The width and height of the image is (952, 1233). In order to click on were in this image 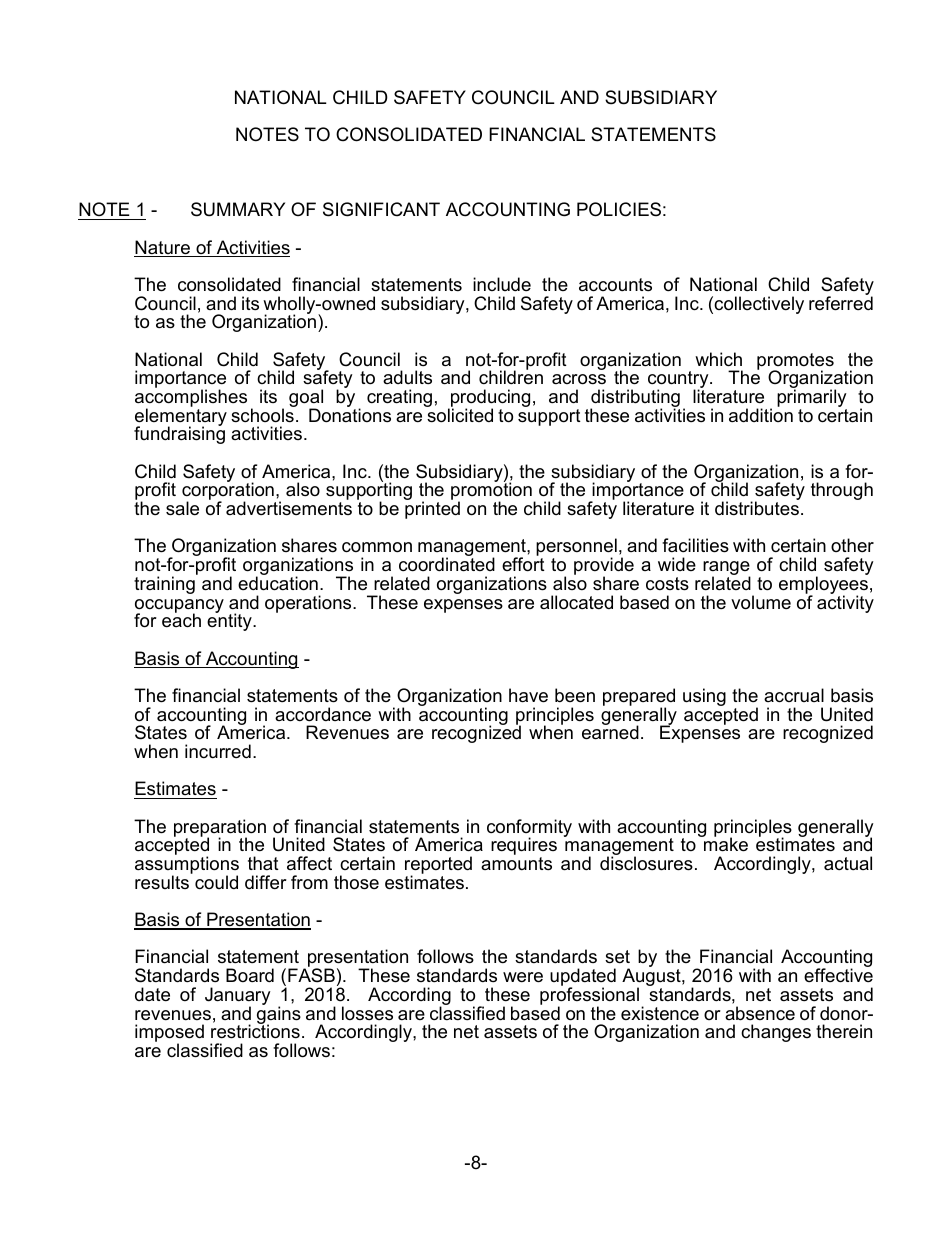, I will do `click(523, 977)`.
